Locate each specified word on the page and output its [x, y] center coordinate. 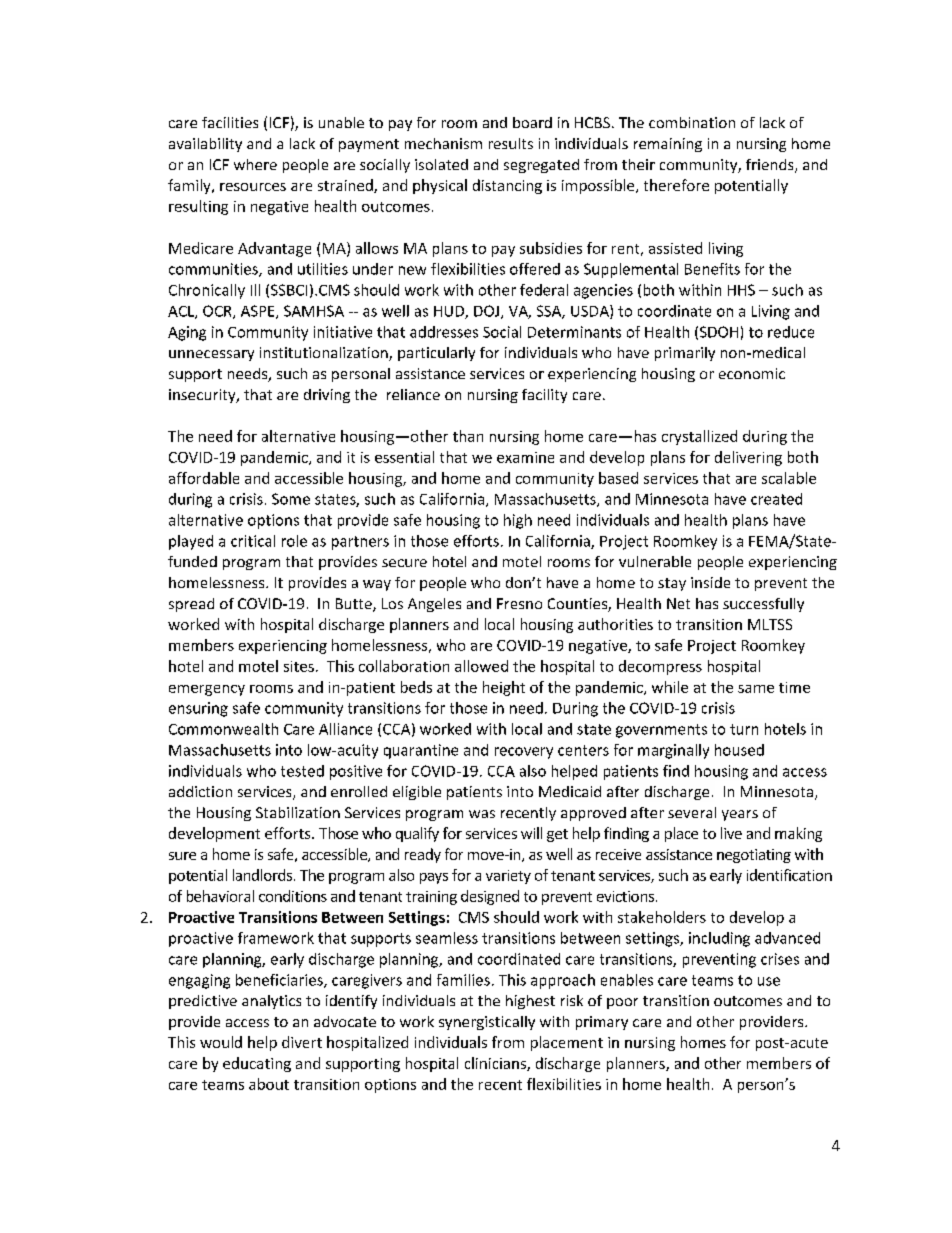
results [511, 143]
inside [710, 582]
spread [191, 605]
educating [257, 1064]
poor [622, 1003]
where [255, 164]
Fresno [519, 603]
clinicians [496, 1064]
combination [692, 122]
